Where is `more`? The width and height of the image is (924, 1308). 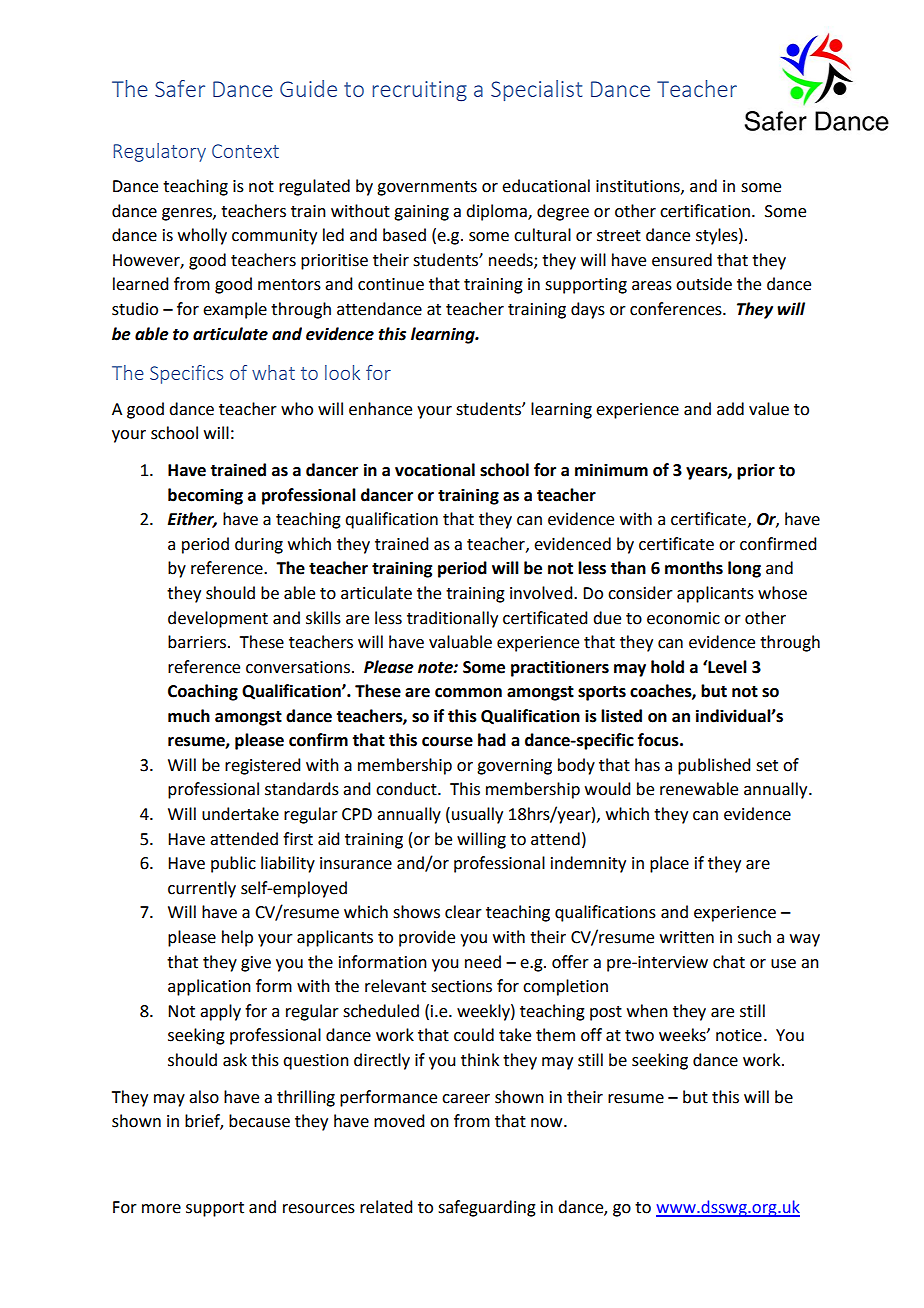
more is located at coordinates (161, 1209).
